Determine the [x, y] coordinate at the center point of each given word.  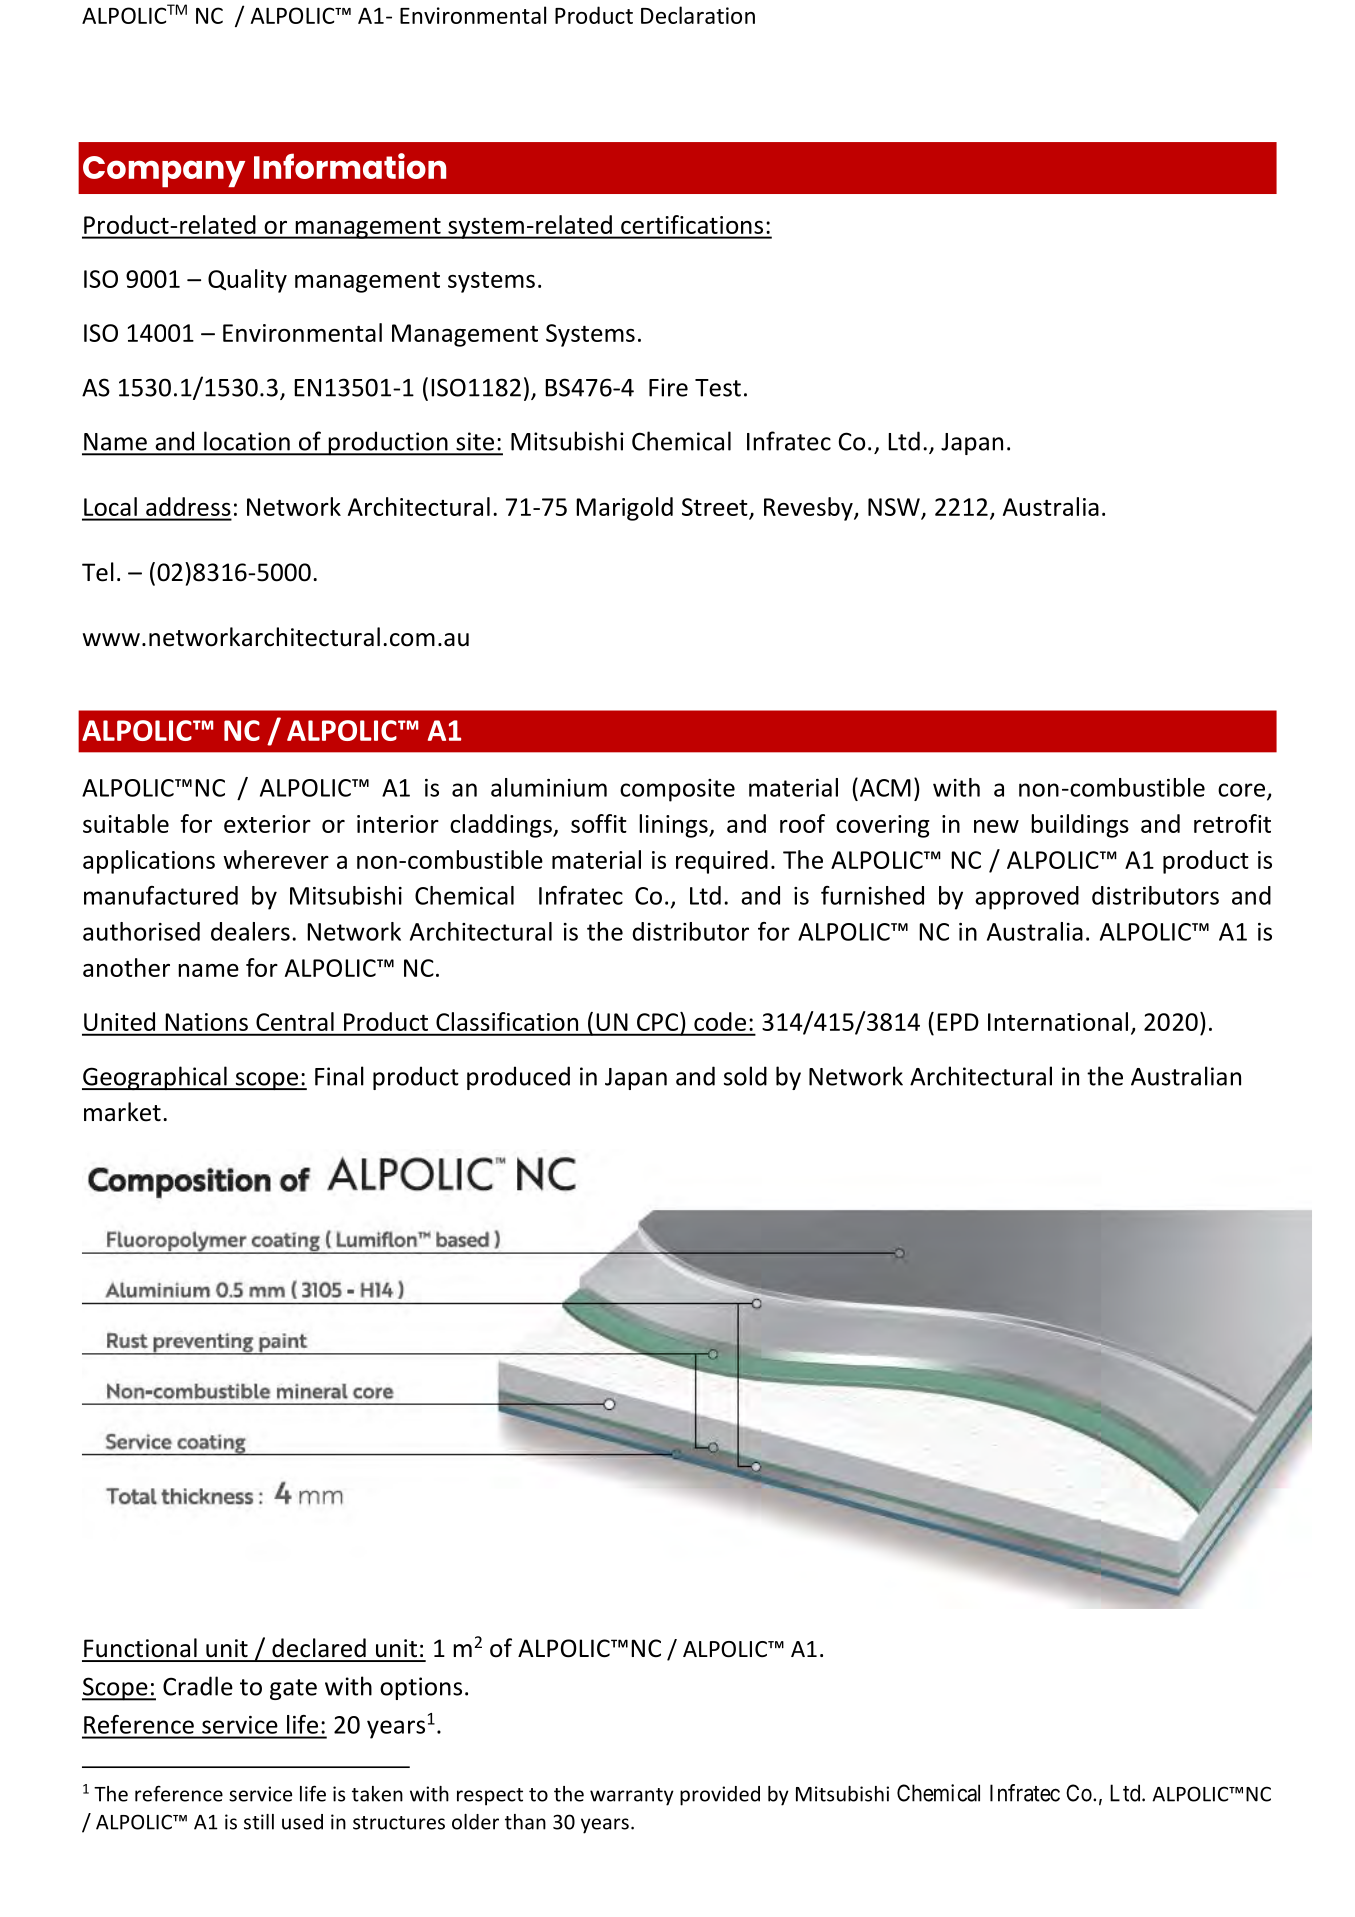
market [122, 1112]
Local [110, 506]
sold [745, 1076]
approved [1027, 898]
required [722, 862]
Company [164, 171]
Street [715, 507]
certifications [692, 224]
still [259, 1822]
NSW [894, 507]
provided [720, 1796]
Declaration [698, 15]
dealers [250, 931]
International [1058, 1021]
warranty [632, 1797]
